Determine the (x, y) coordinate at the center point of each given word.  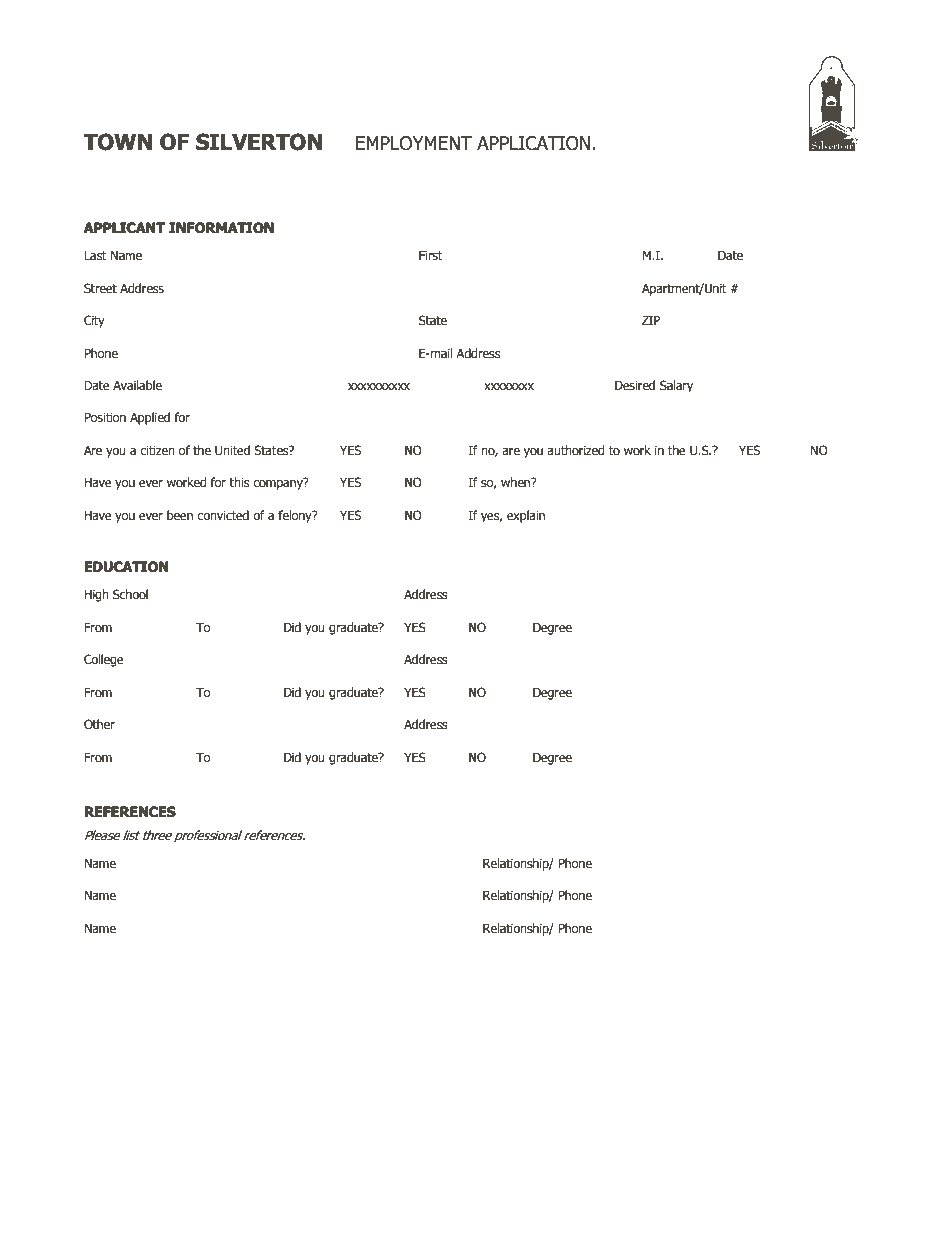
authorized (576, 450)
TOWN (118, 142)
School (130, 594)
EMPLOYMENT (414, 143)
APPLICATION (533, 143)
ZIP (651, 320)
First (431, 255)
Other (99, 724)
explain (526, 516)
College (104, 660)
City (94, 321)
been (180, 515)
